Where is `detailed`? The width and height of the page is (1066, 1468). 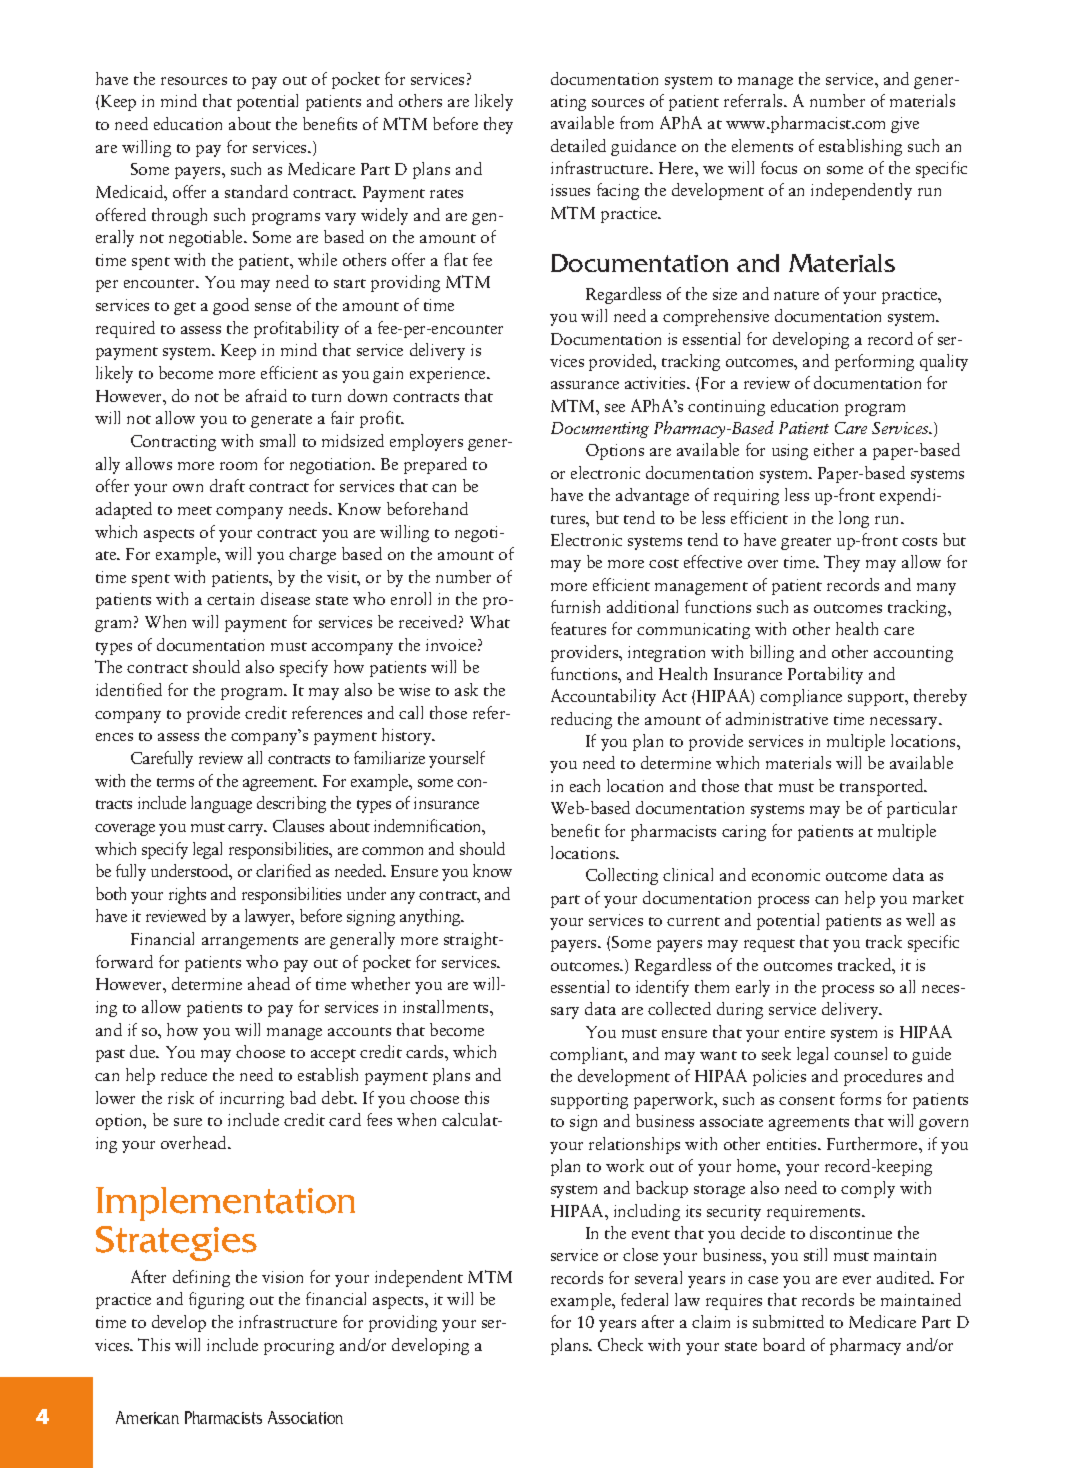
detailed is located at coordinates (578, 145).
